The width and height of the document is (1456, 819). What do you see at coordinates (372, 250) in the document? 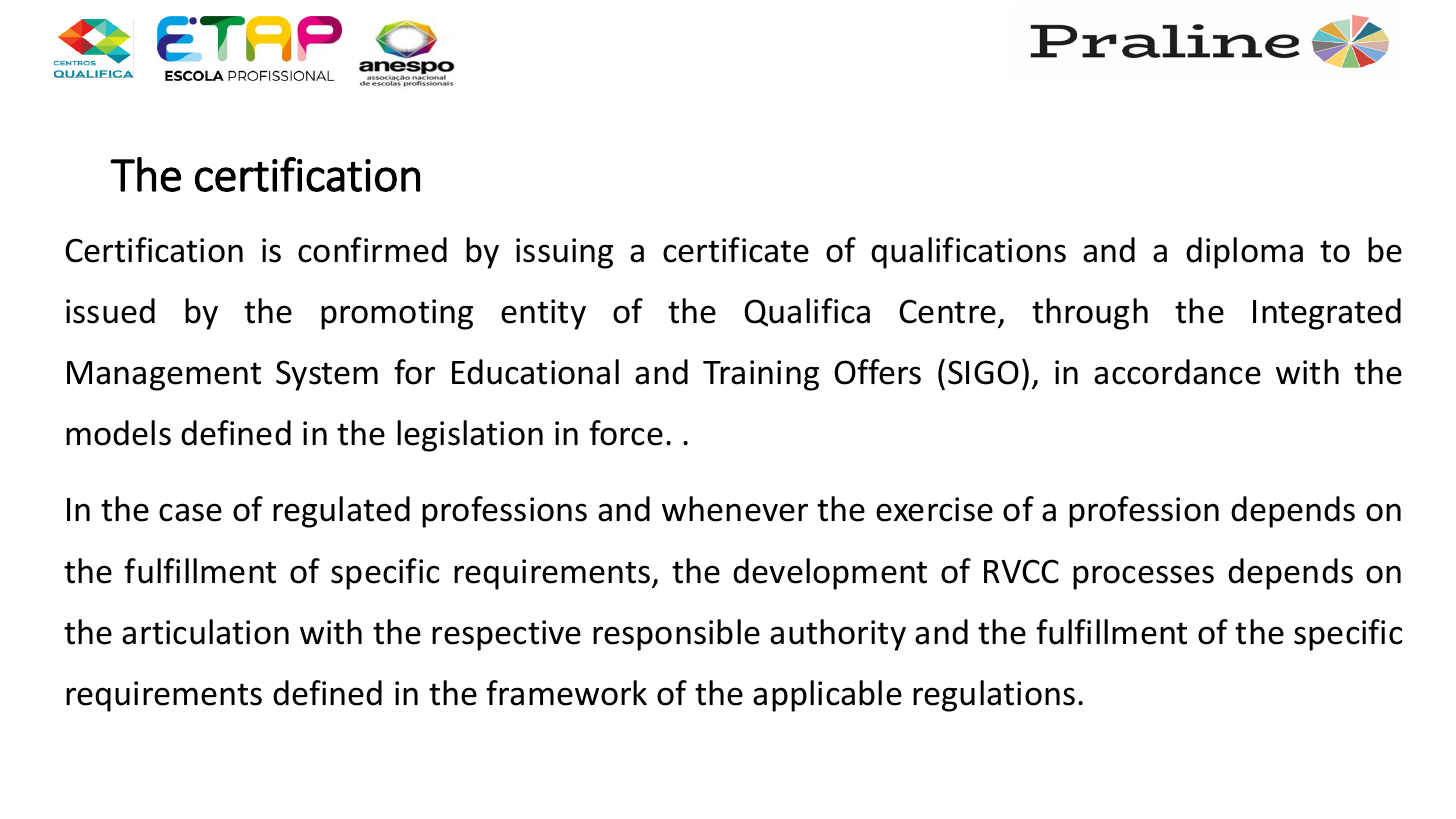
I see `confirmed` at bounding box center [372, 250].
